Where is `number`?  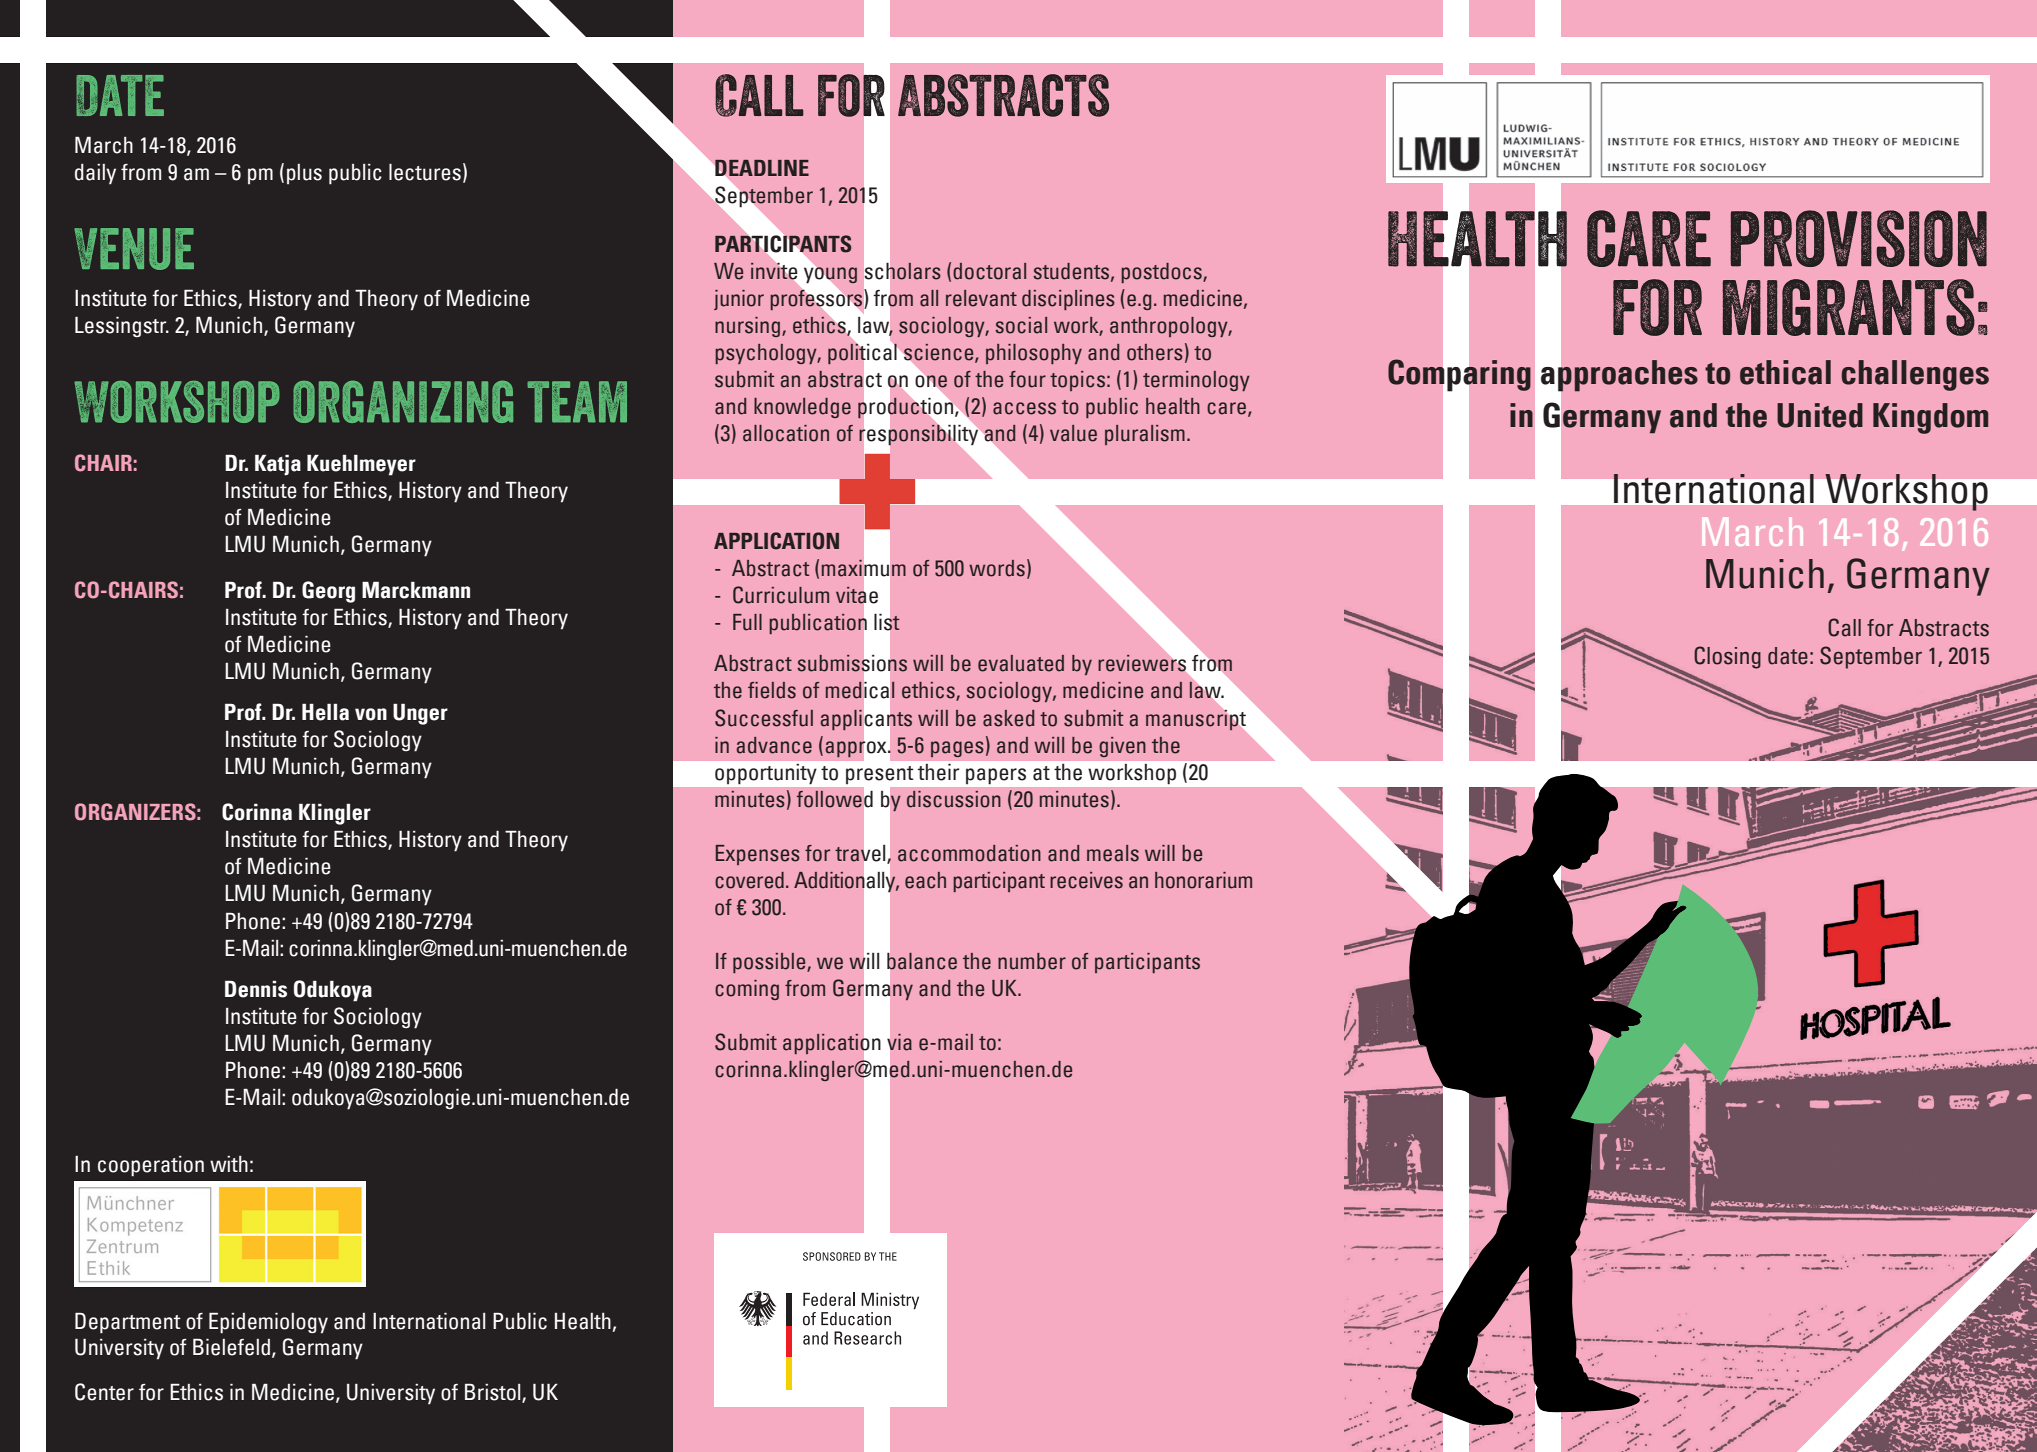
number is located at coordinates (1032, 961).
